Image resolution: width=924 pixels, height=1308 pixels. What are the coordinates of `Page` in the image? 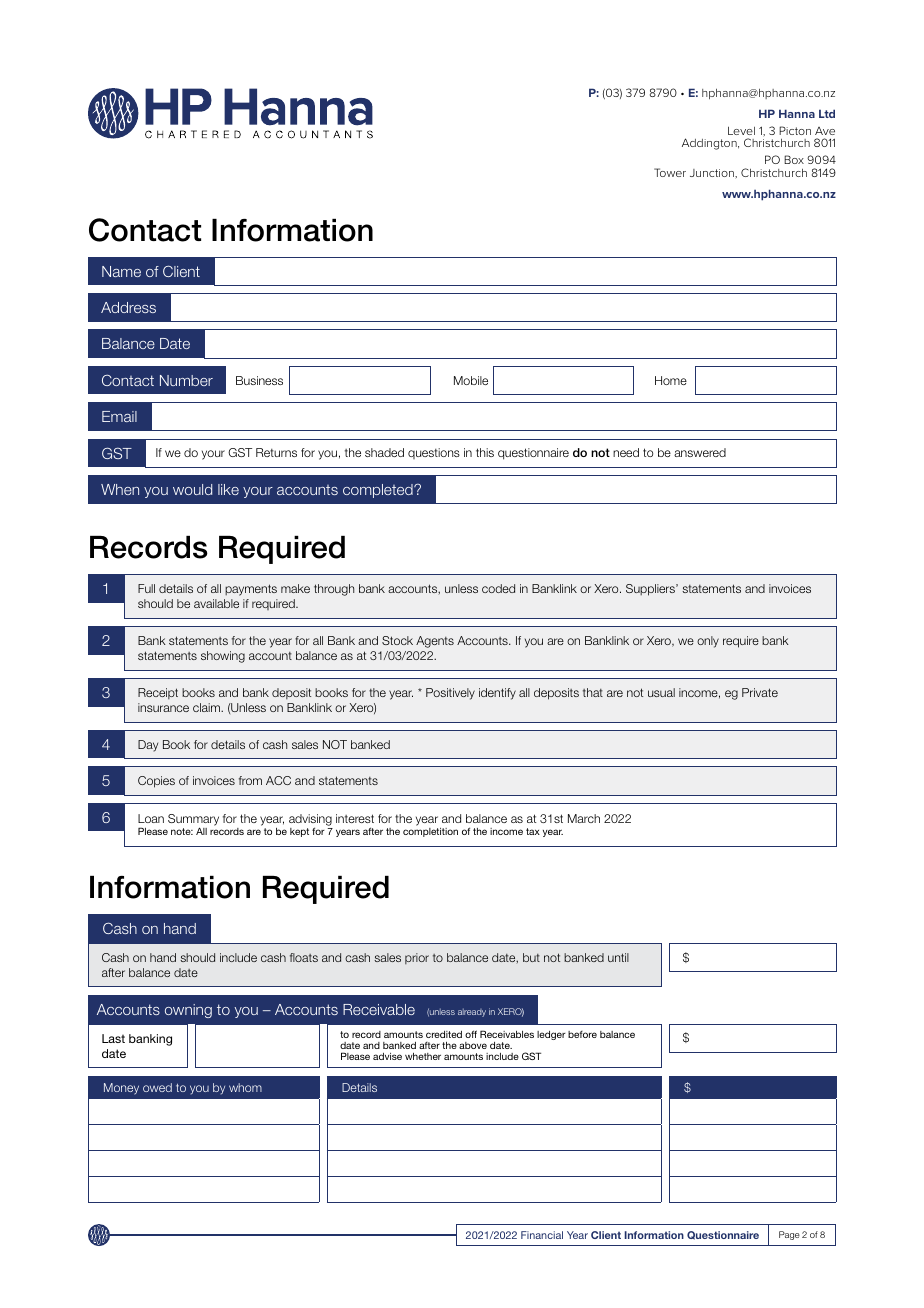 It's located at (789, 1235).
